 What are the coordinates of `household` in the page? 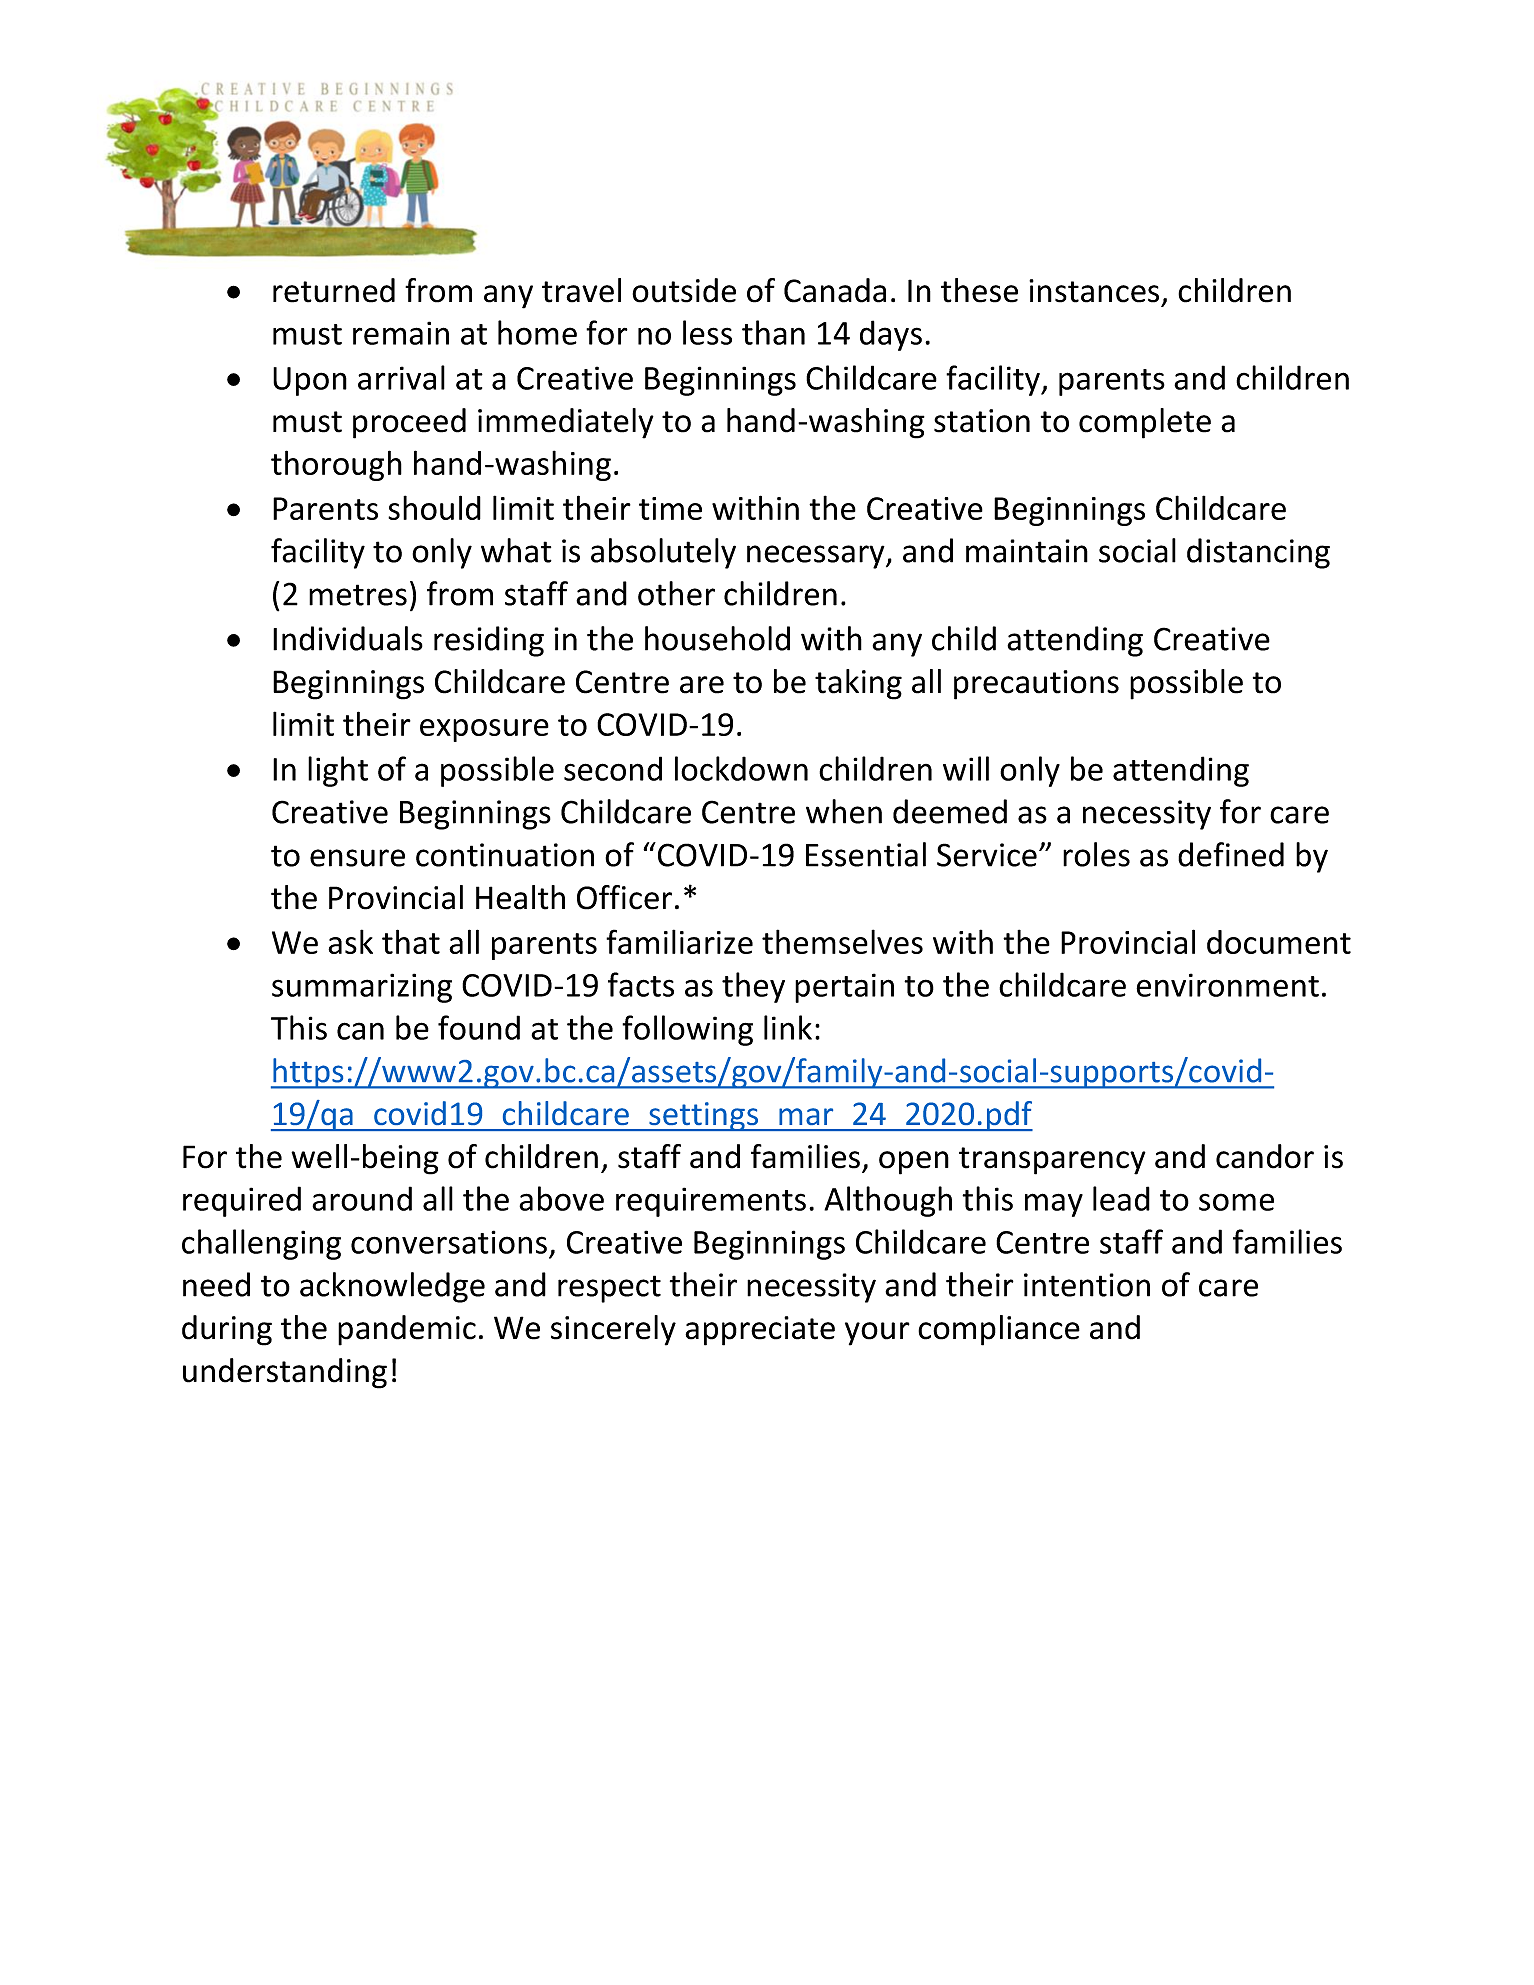 It's located at (717, 638).
